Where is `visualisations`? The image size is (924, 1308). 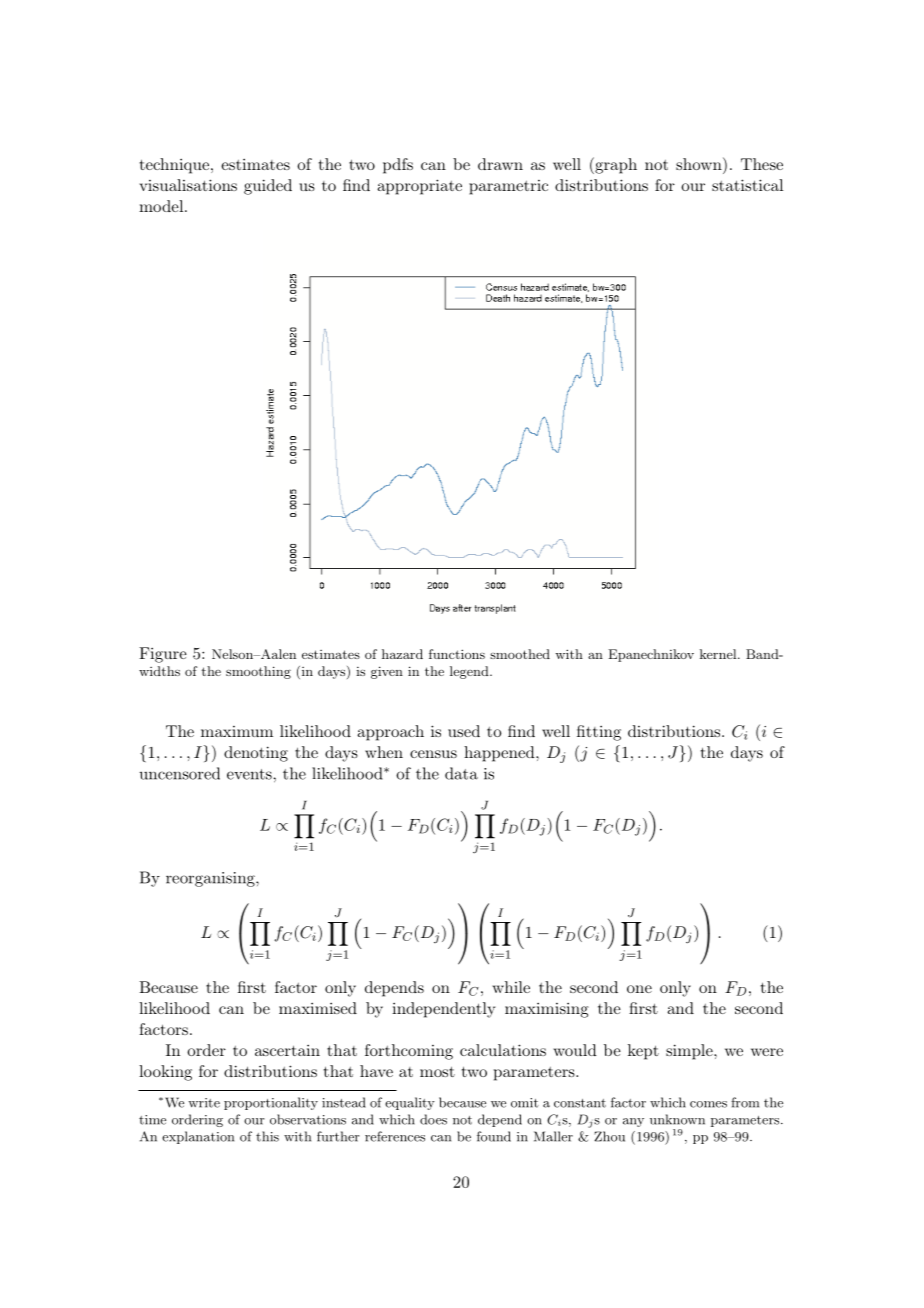 visualisations is located at coordinates (188, 185).
